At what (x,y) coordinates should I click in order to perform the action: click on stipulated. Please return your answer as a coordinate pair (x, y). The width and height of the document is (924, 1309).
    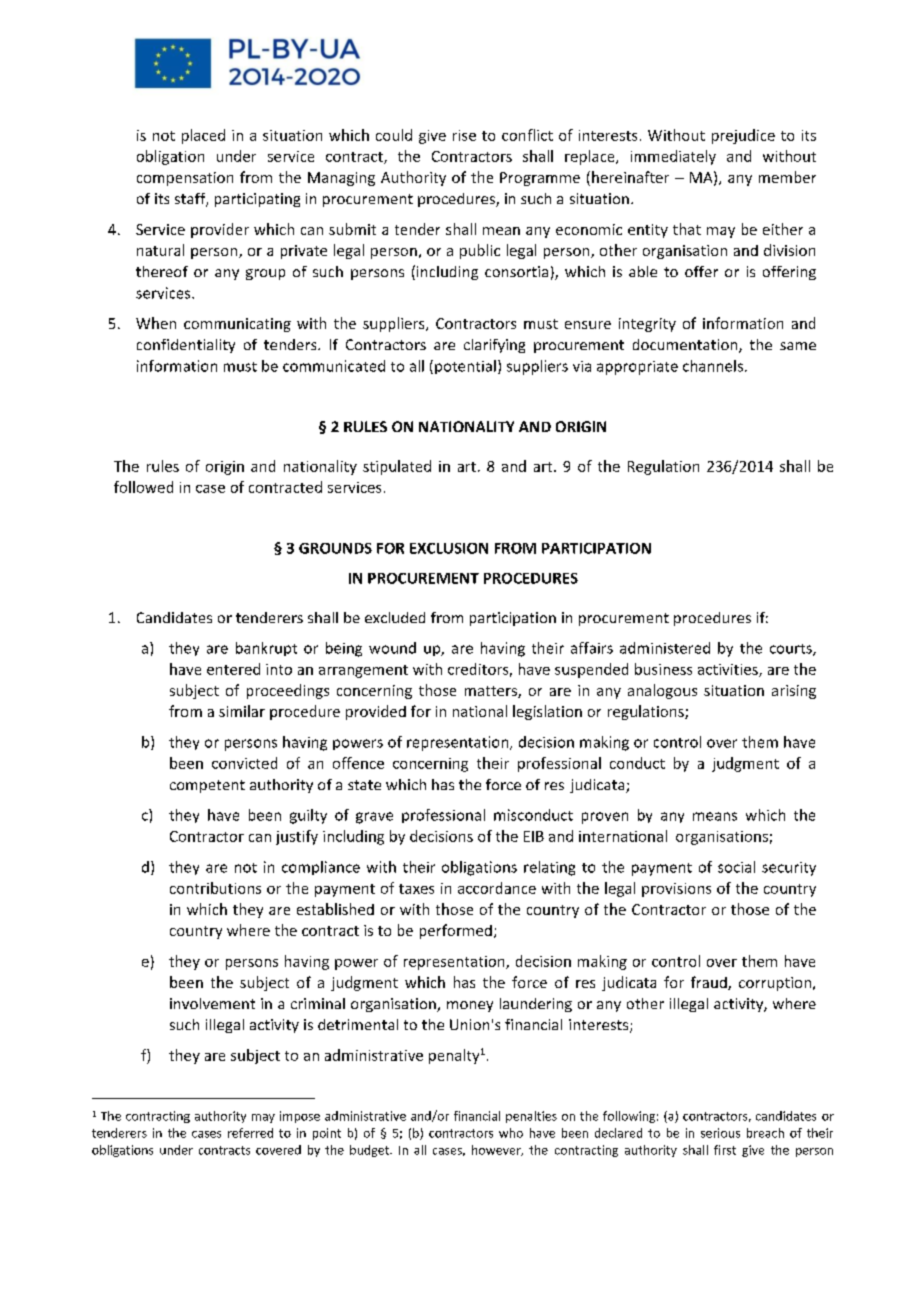
    Looking at the image, I should click on (397, 467).
